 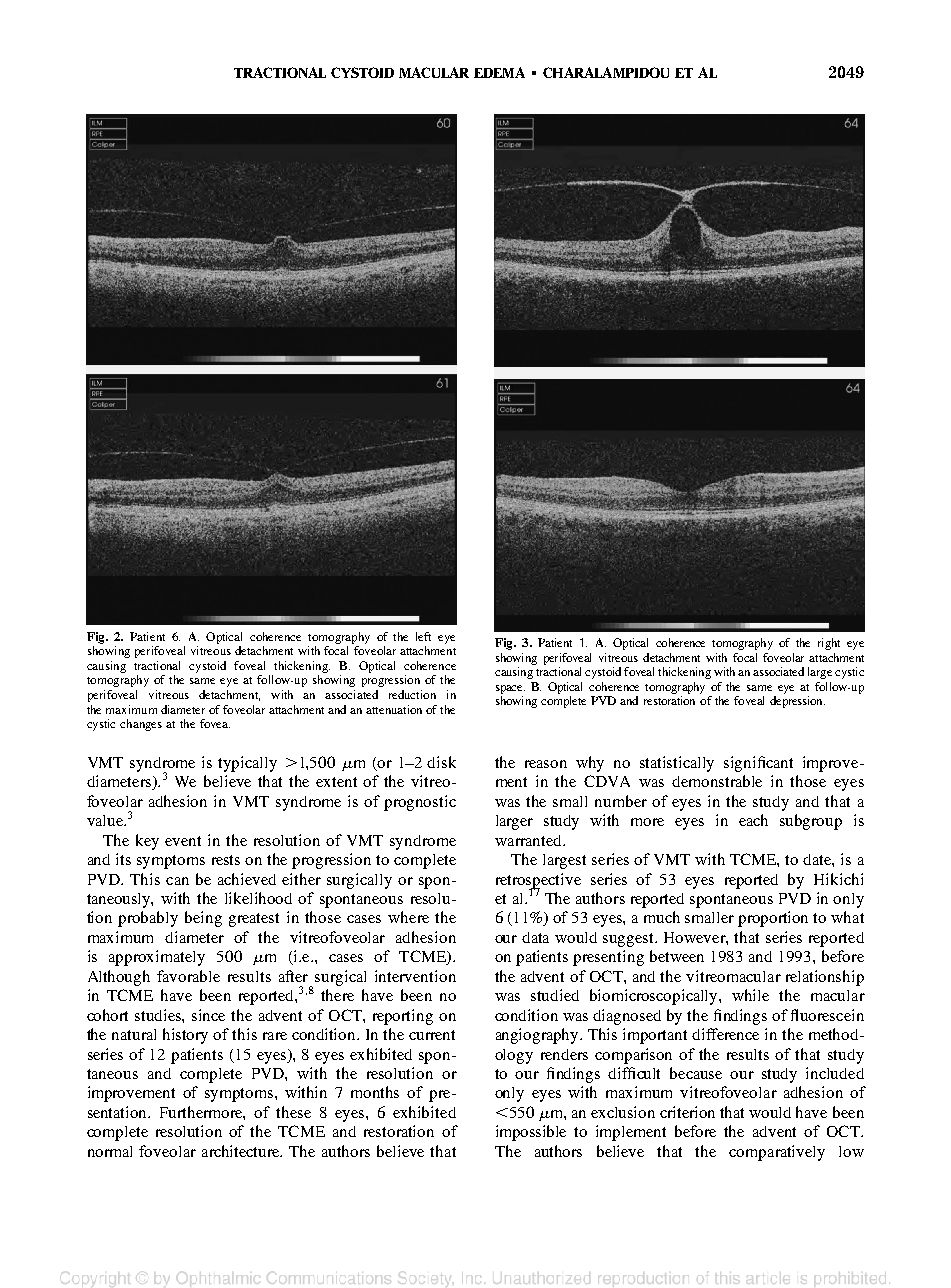 I want to click on changes, so click(x=141, y=725).
